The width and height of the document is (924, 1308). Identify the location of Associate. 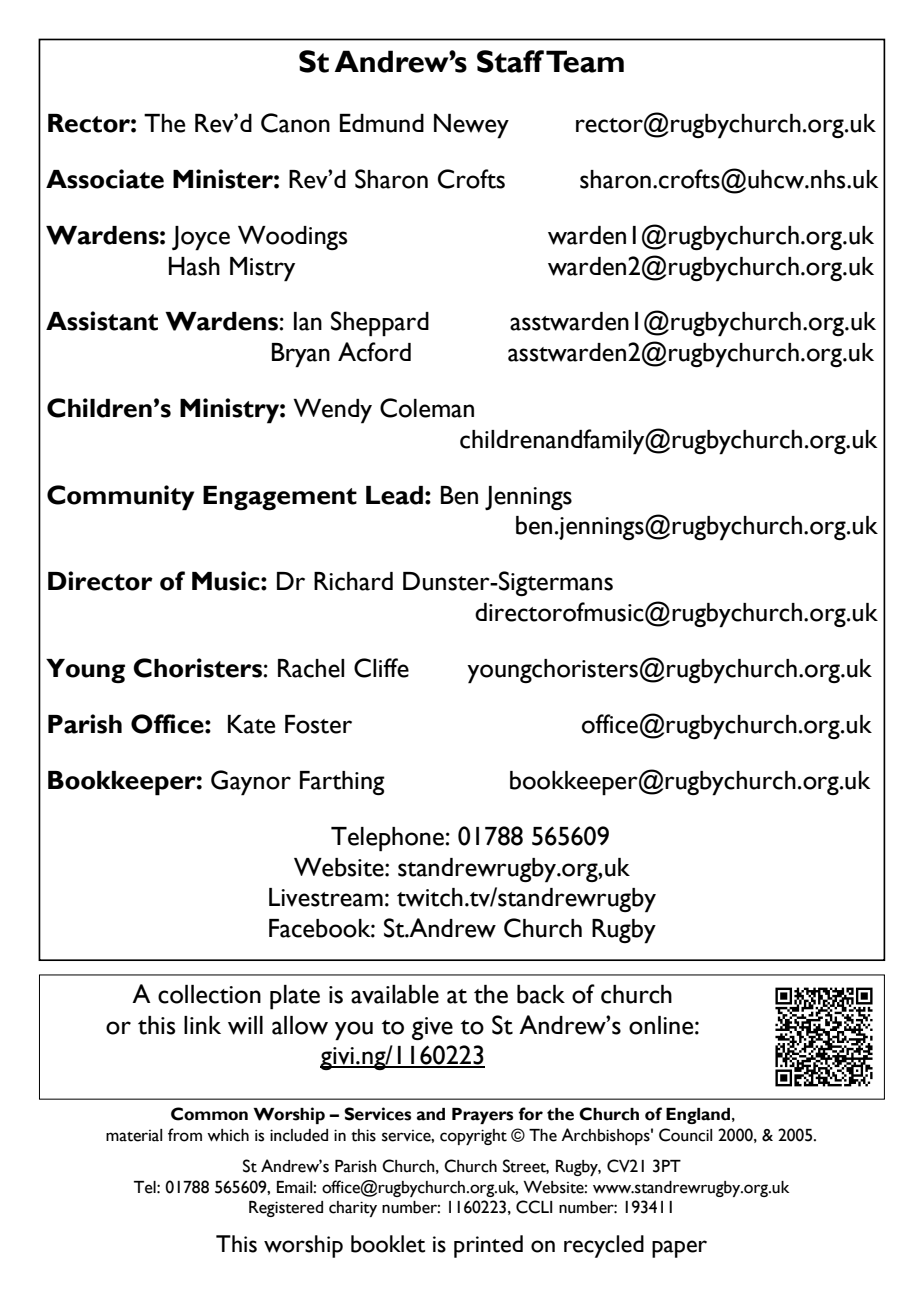
(105, 179).
